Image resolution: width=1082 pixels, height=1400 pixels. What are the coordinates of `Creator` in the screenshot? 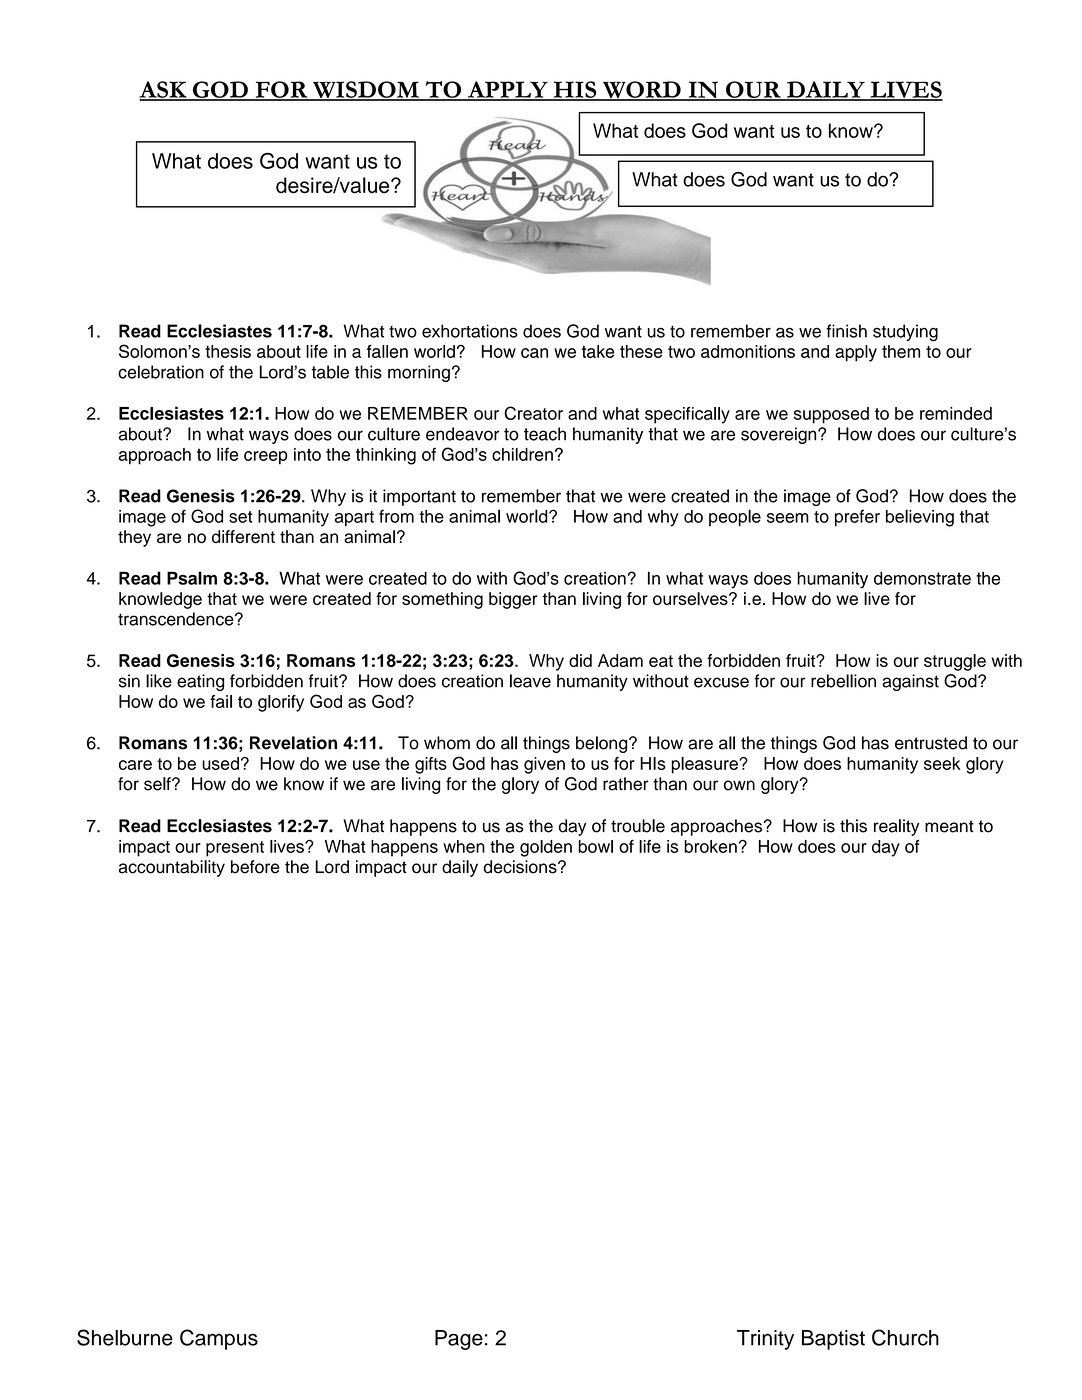 It's located at (533, 413).
